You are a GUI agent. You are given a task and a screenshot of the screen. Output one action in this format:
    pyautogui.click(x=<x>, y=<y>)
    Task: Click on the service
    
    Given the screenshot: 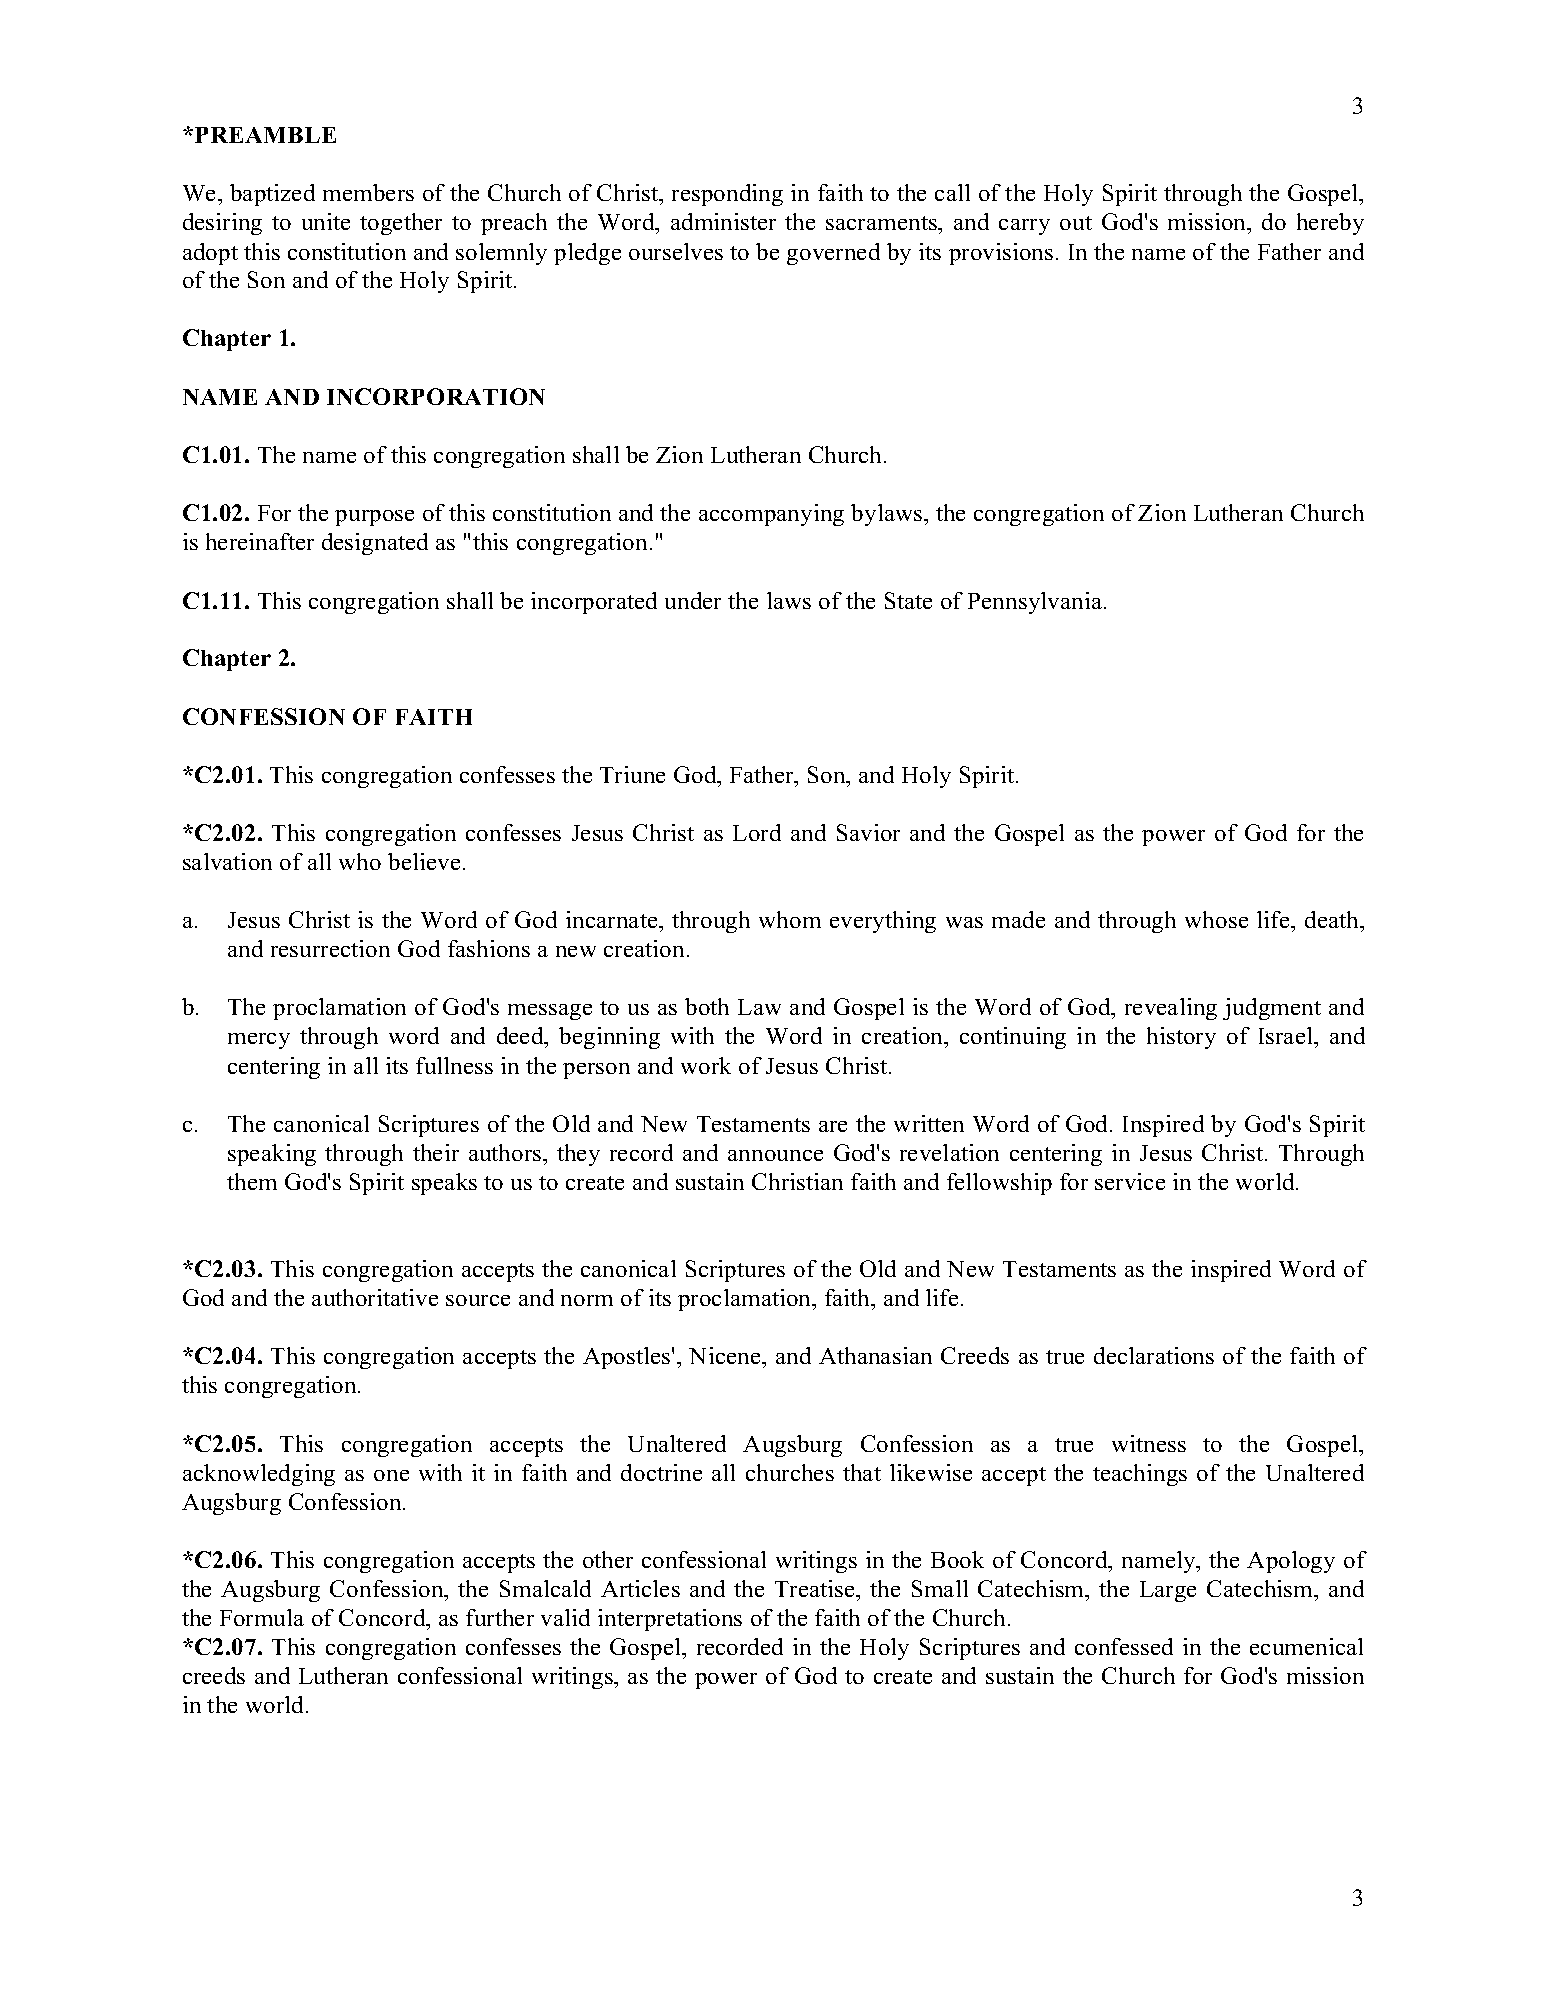 What is the action you would take?
    pyautogui.click(x=1130, y=1181)
